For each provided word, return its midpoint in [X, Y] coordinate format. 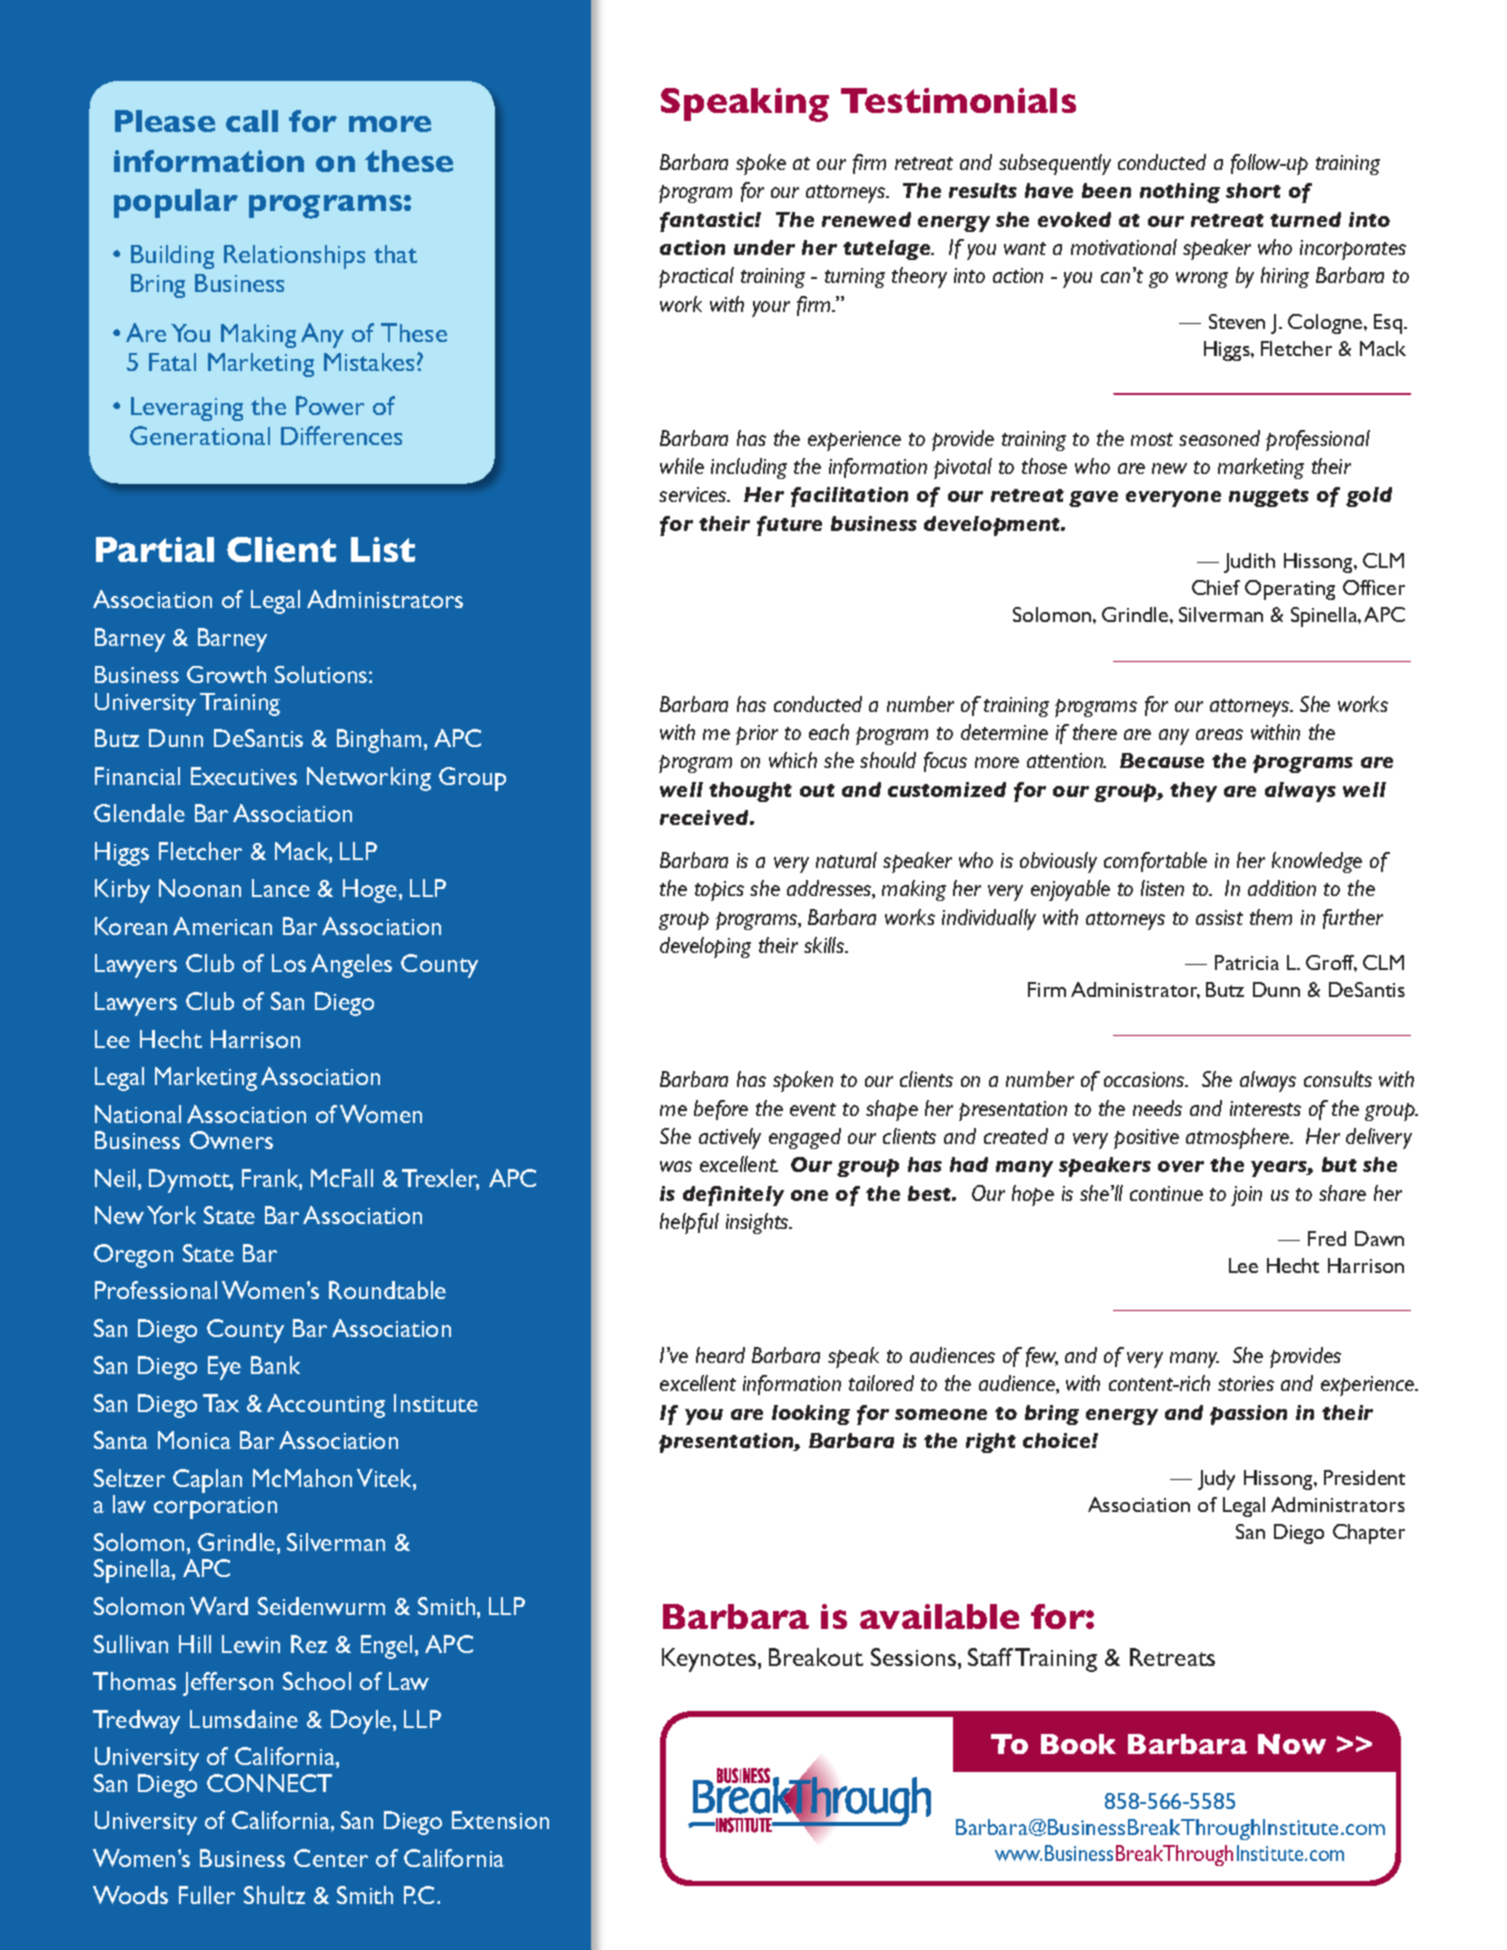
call [252, 121]
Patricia [1247, 962]
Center [331, 1858]
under [764, 247]
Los [289, 963]
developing [705, 947]
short [1253, 190]
